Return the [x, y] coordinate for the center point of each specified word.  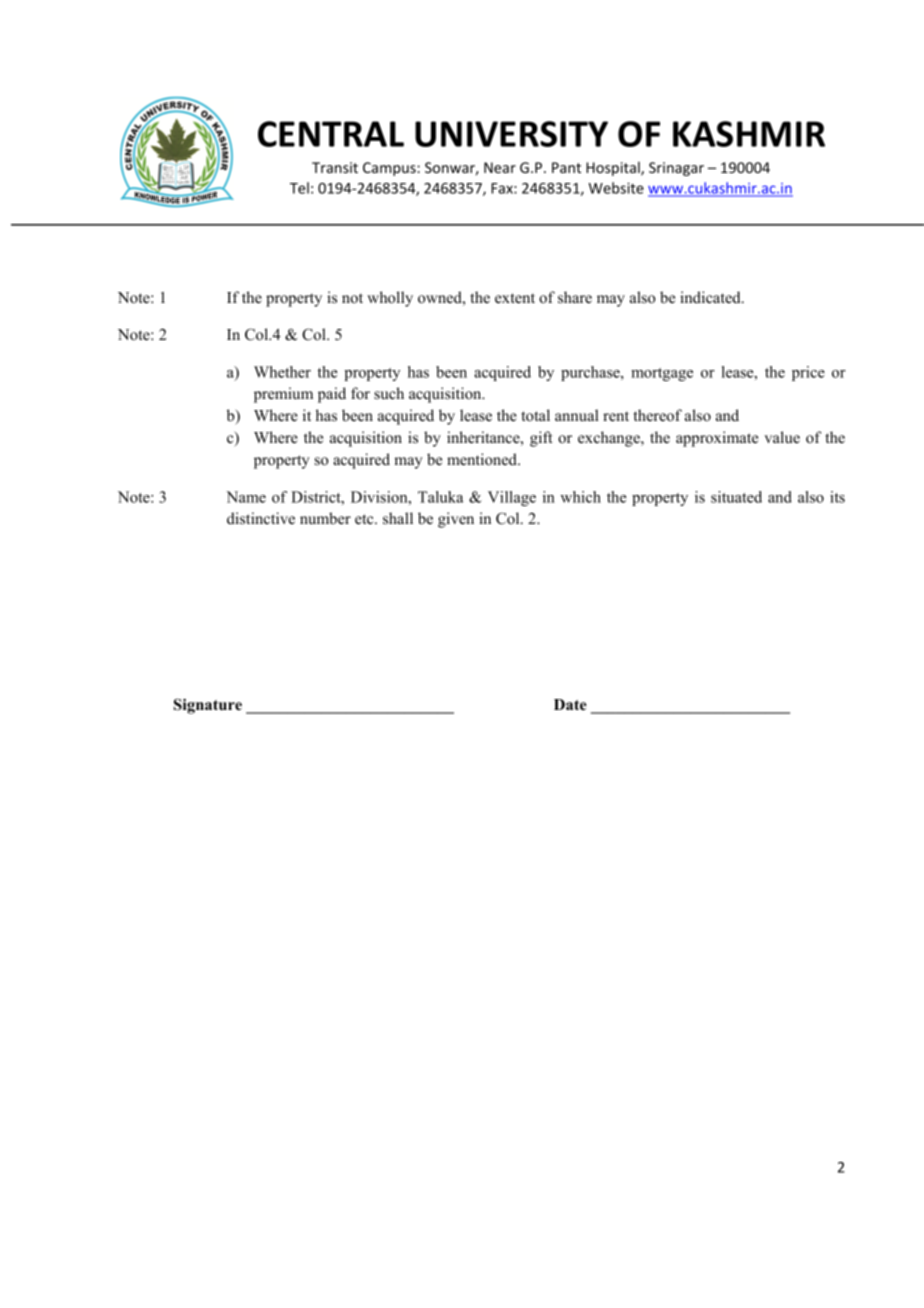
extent [515, 298]
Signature [208, 706]
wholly [390, 299]
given [456, 520]
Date [570, 705]
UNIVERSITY [511, 134]
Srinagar [676, 169]
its [837, 497]
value [782, 437]
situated [736, 497]
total [535, 415]
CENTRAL [331, 134]
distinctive [261, 518]
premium [283, 395]
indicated [711, 297]
